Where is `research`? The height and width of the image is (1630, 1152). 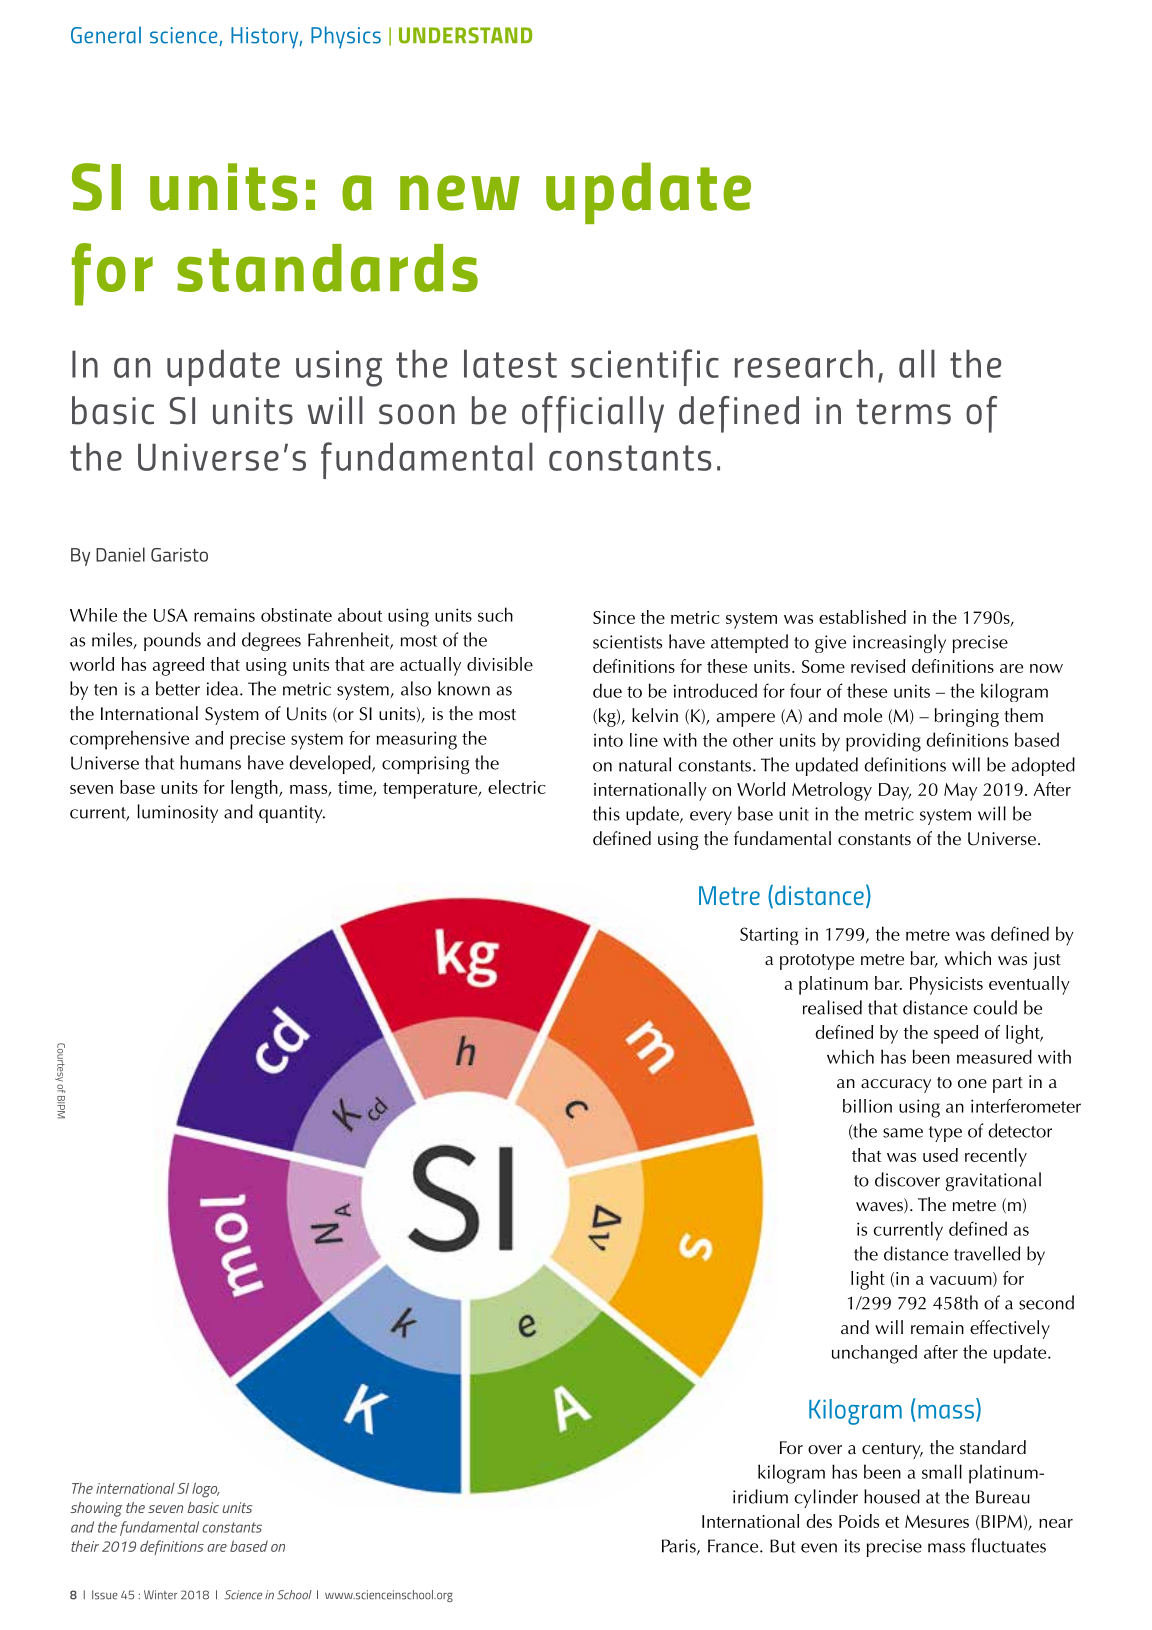
research is located at coordinates (804, 363).
